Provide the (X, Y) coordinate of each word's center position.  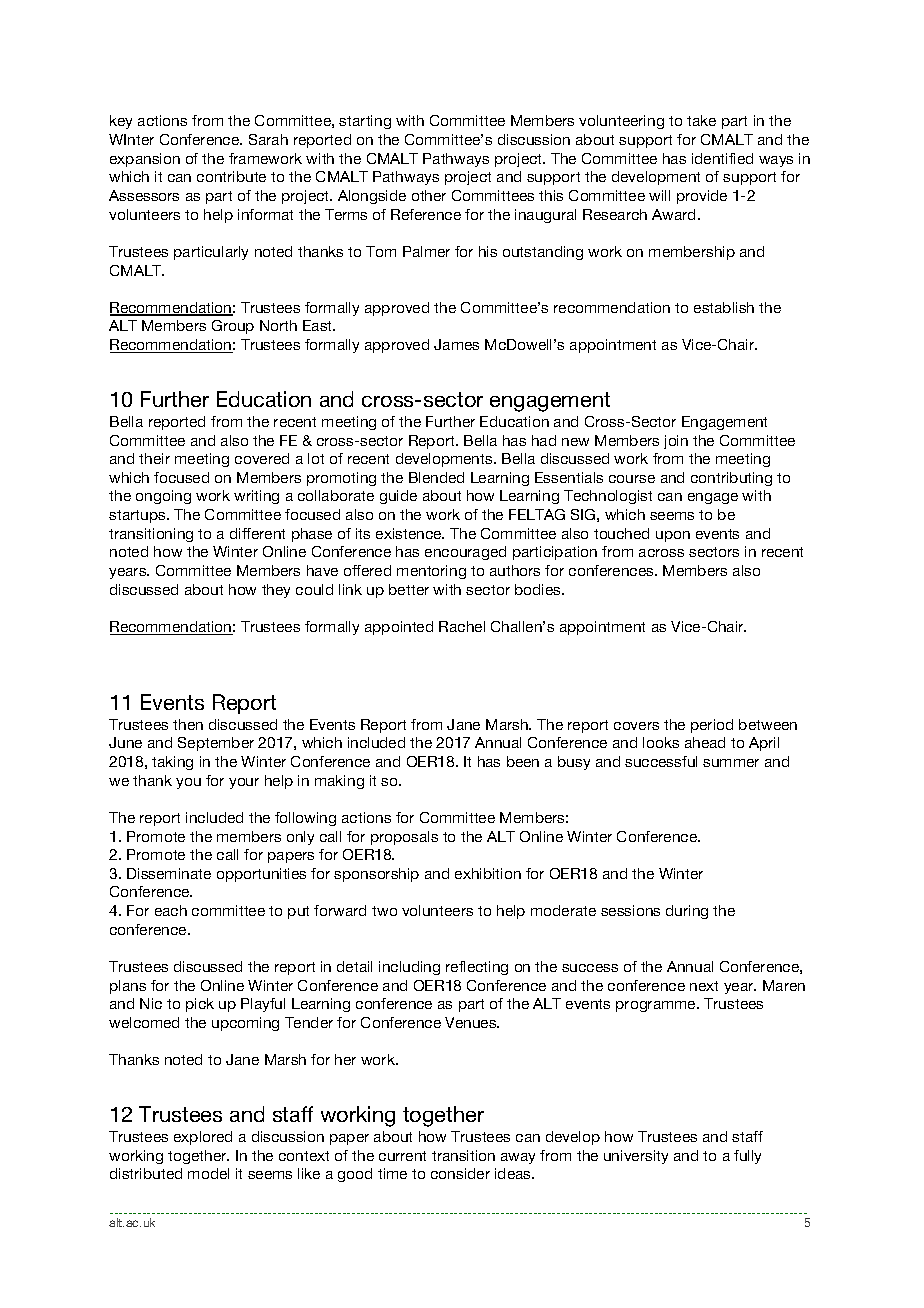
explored (203, 1138)
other (429, 195)
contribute (231, 176)
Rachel (462, 626)
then (188, 724)
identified (722, 158)
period (712, 726)
